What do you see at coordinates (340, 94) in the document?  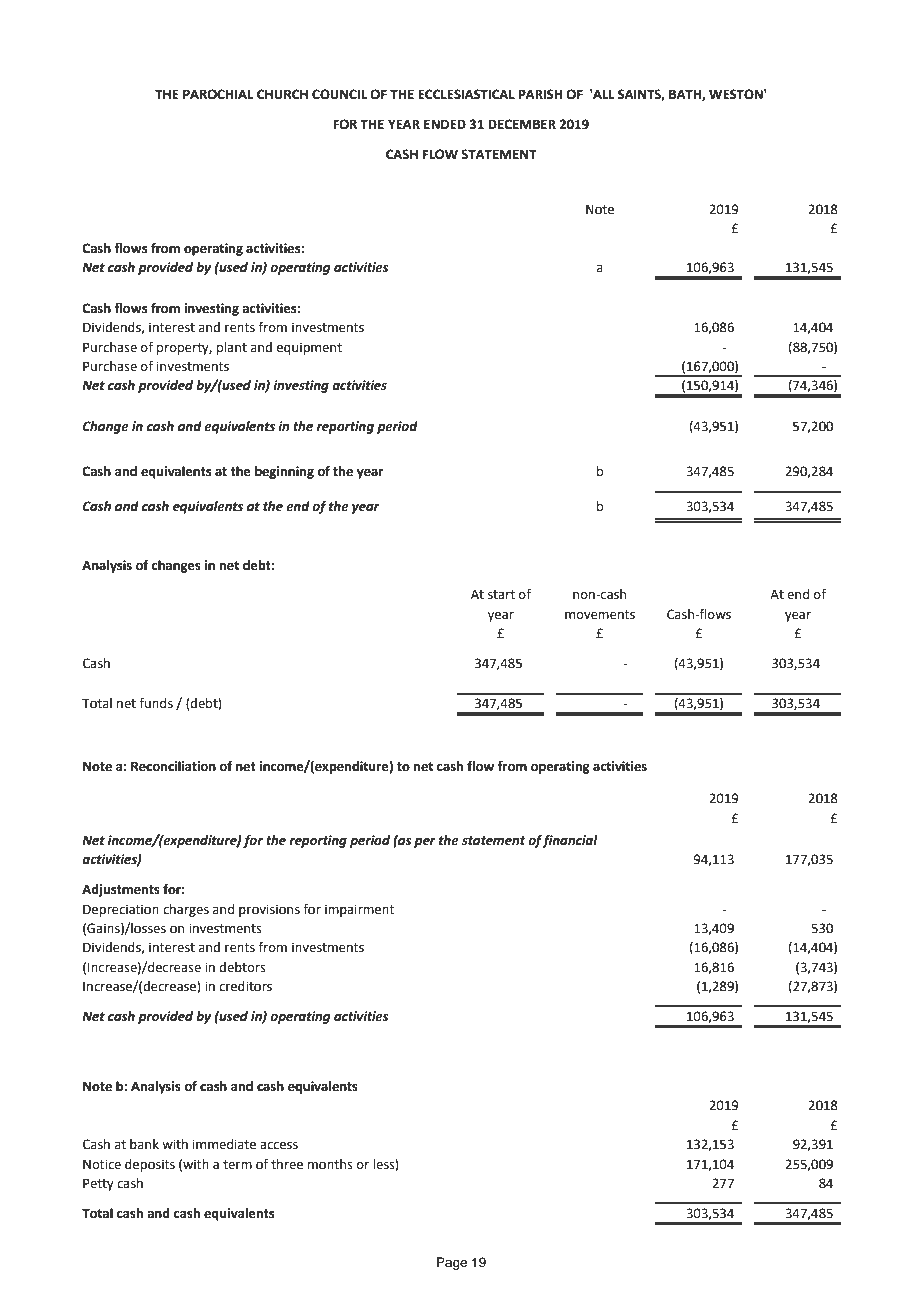 I see `COUNCIL` at bounding box center [340, 94].
